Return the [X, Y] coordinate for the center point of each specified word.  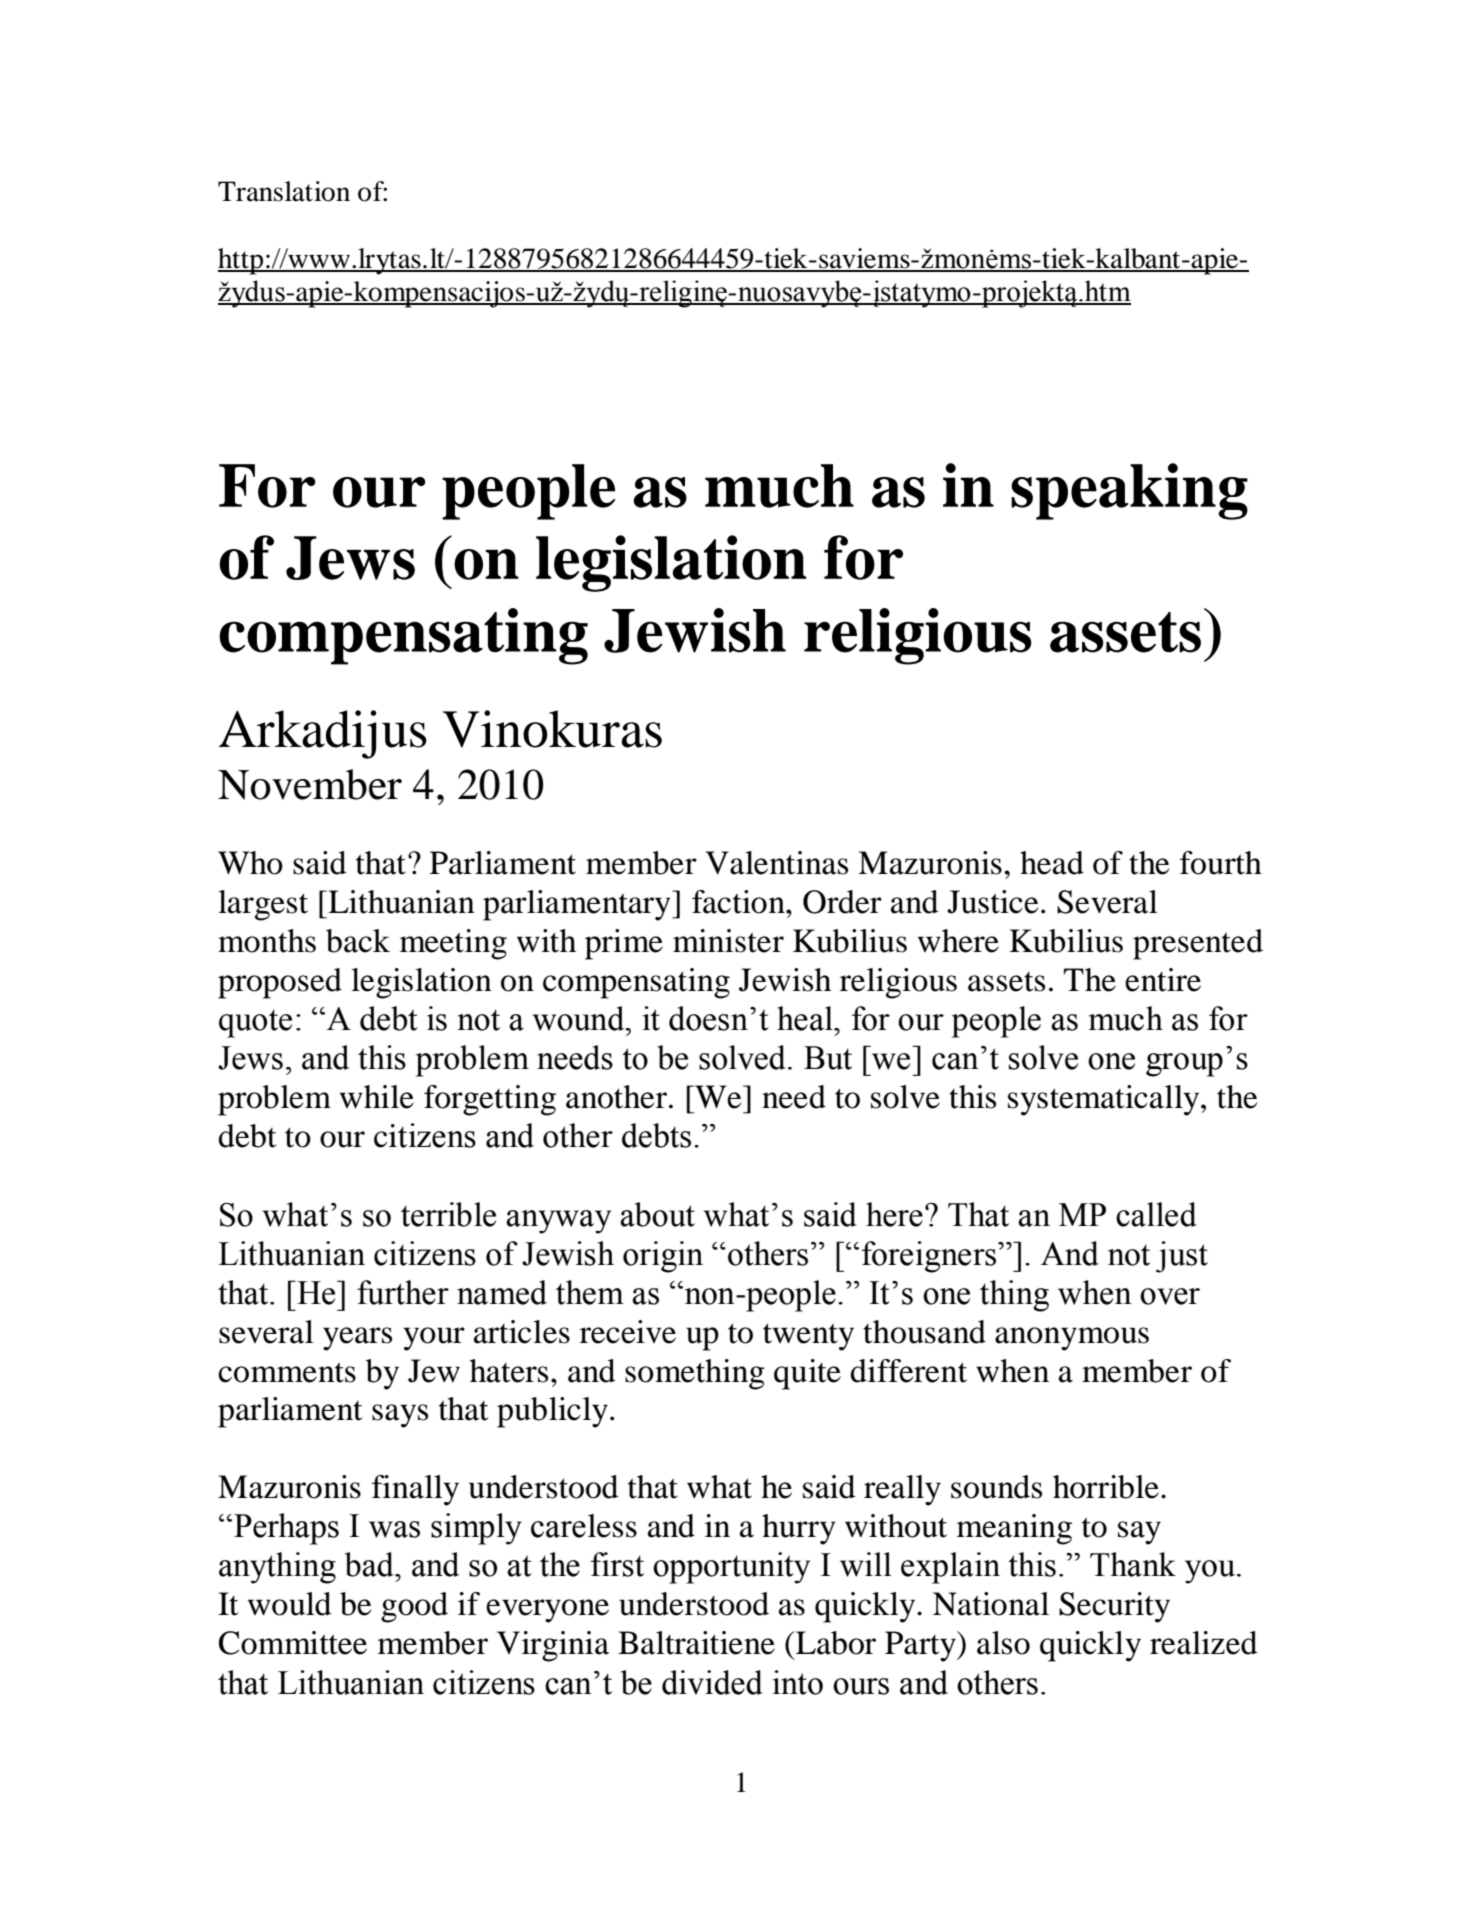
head [1052, 863]
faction [739, 902]
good [414, 1607]
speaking [1129, 491]
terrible [448, 1214]
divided [712, 1682]
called [1156, 1214]
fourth [1221, 863]
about [657, 1214]
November [310, 784]
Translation [284, 191]
